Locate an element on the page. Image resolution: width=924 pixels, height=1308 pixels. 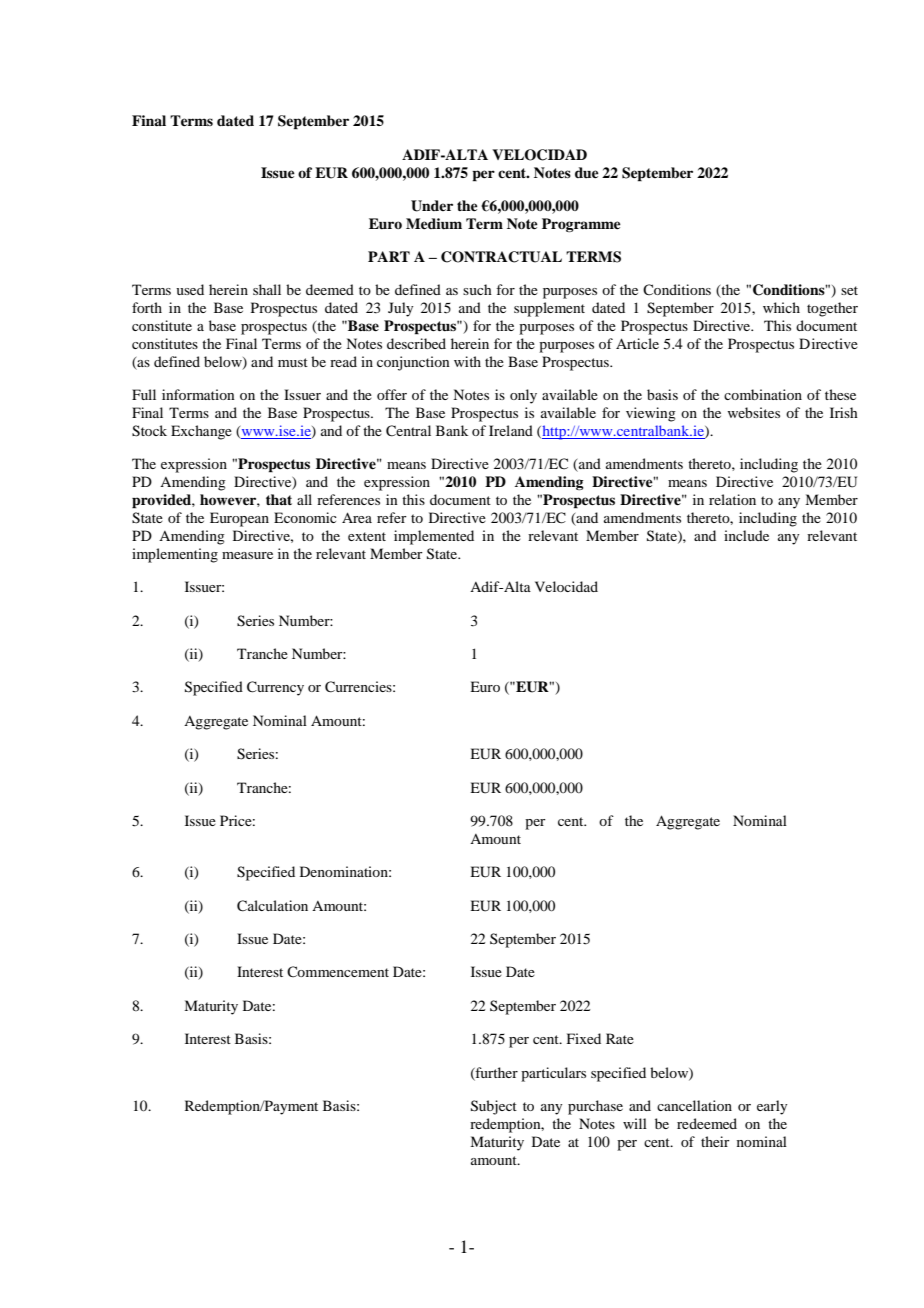
include is located at coordinates (746, 535).
